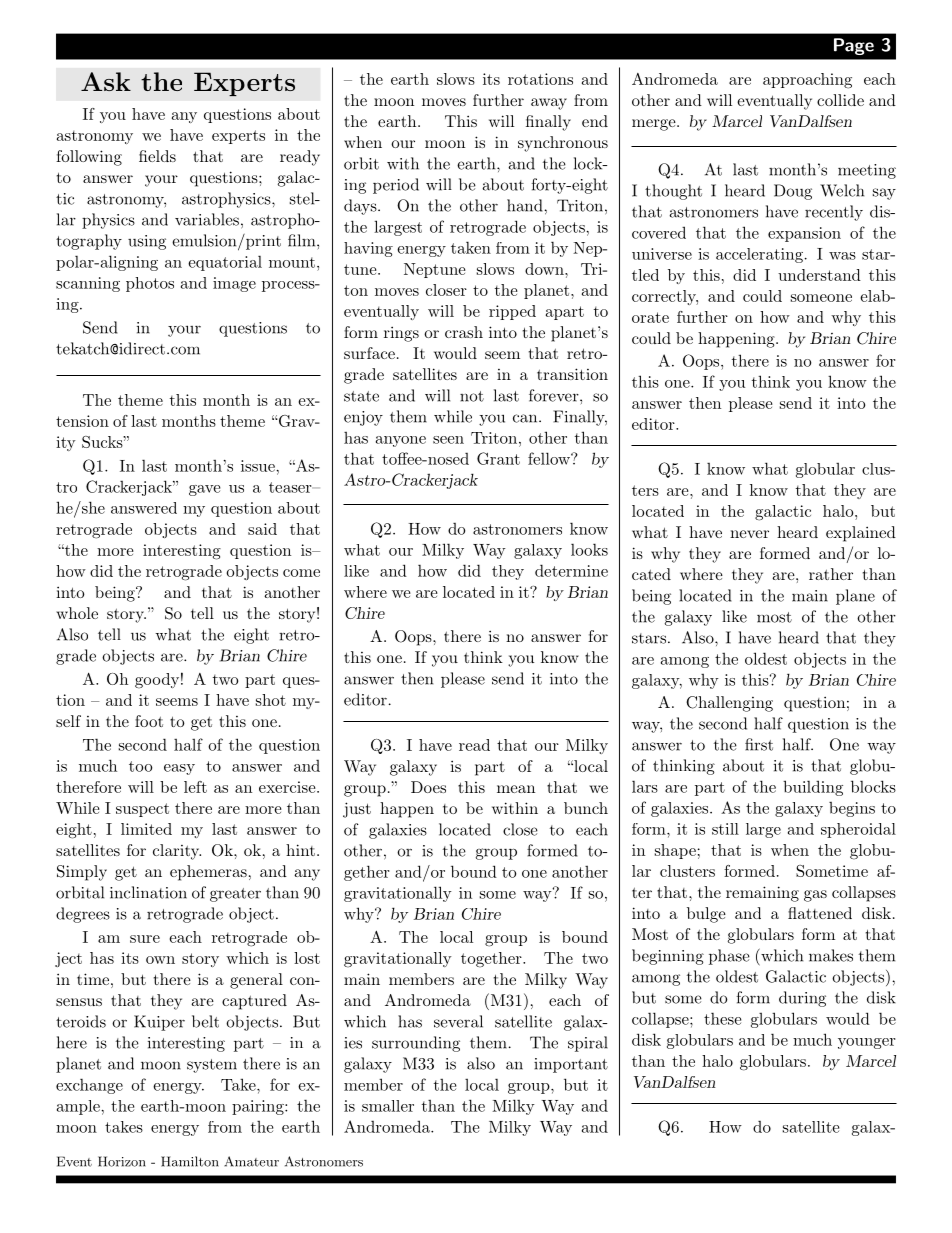 The width and height of the screenshot is (952, 1233). Describe the element at coordinates (106, 81) in the screenshot. I see `Ask` at that location.
